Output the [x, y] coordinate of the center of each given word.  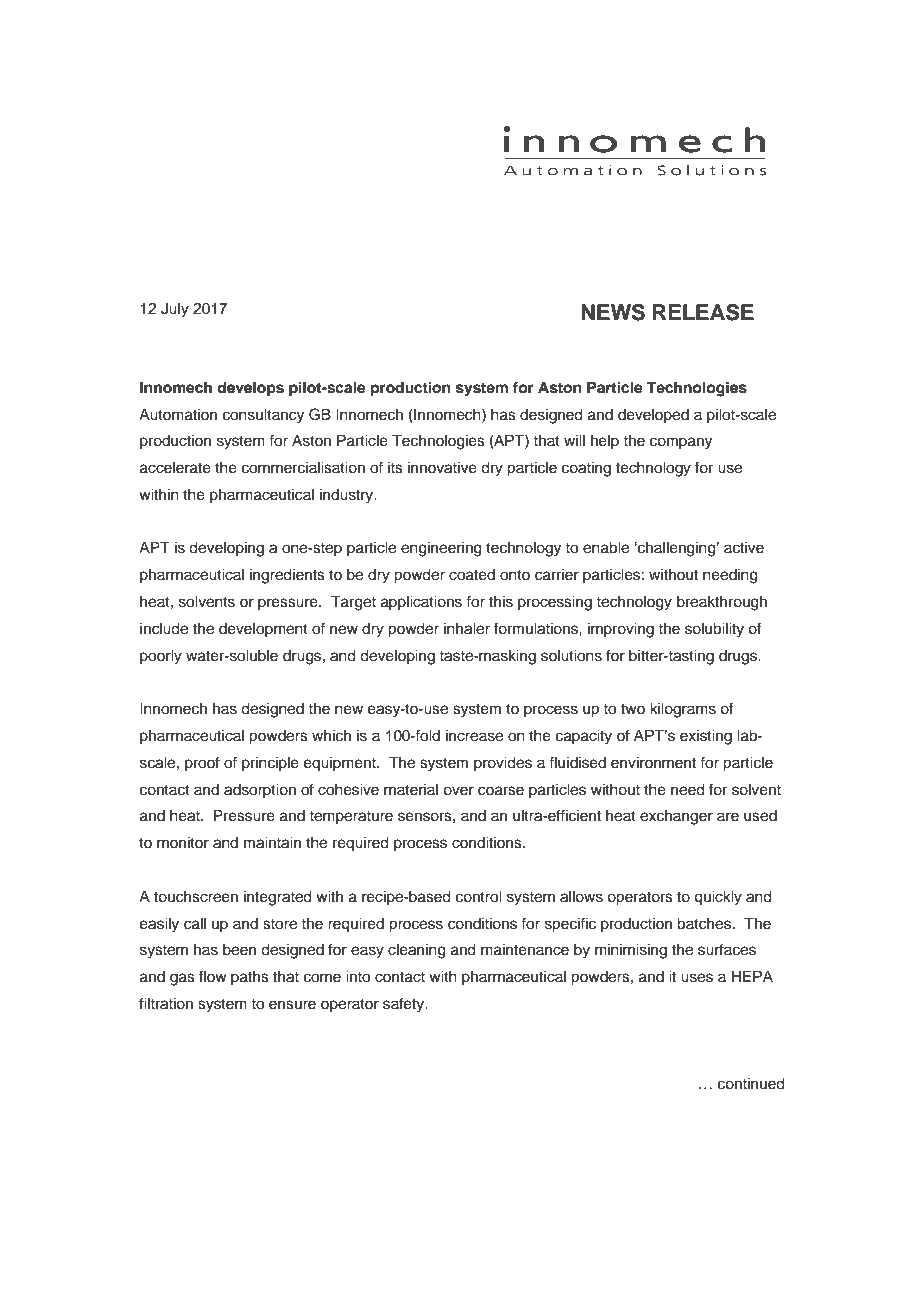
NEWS [613, 312]
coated [472, 575]
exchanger [676, 817]
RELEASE [703, 312]
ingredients [287, 576]
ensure [292, 1005]
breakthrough [722, 603]
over [458, 791]
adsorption [260, 791]
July [175, 310]
